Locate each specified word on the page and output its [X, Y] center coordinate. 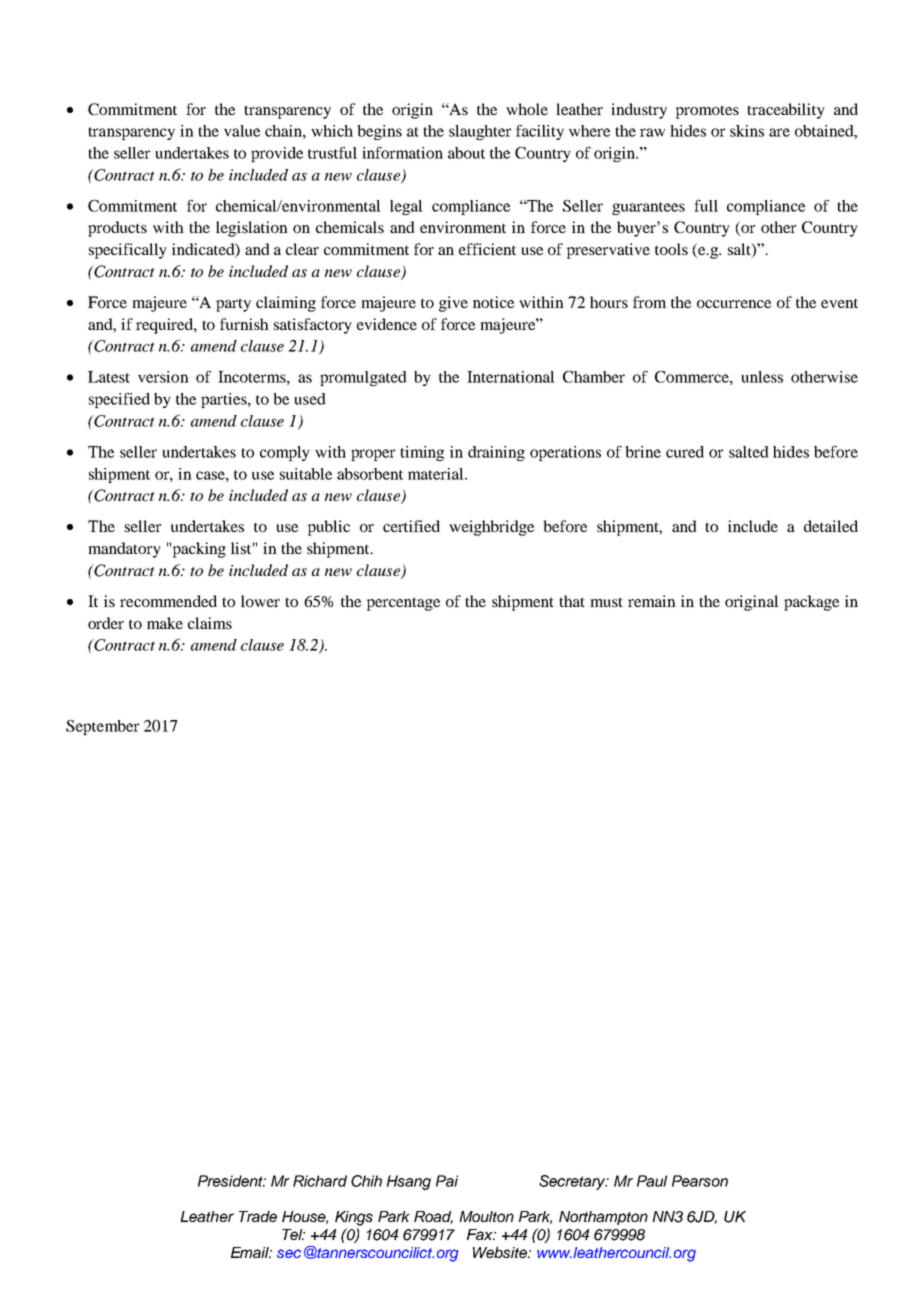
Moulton [486, 1216]
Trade [258, 1216]
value [242, 131]
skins [747, 131]
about [466, 153]
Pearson [700, 1181]
